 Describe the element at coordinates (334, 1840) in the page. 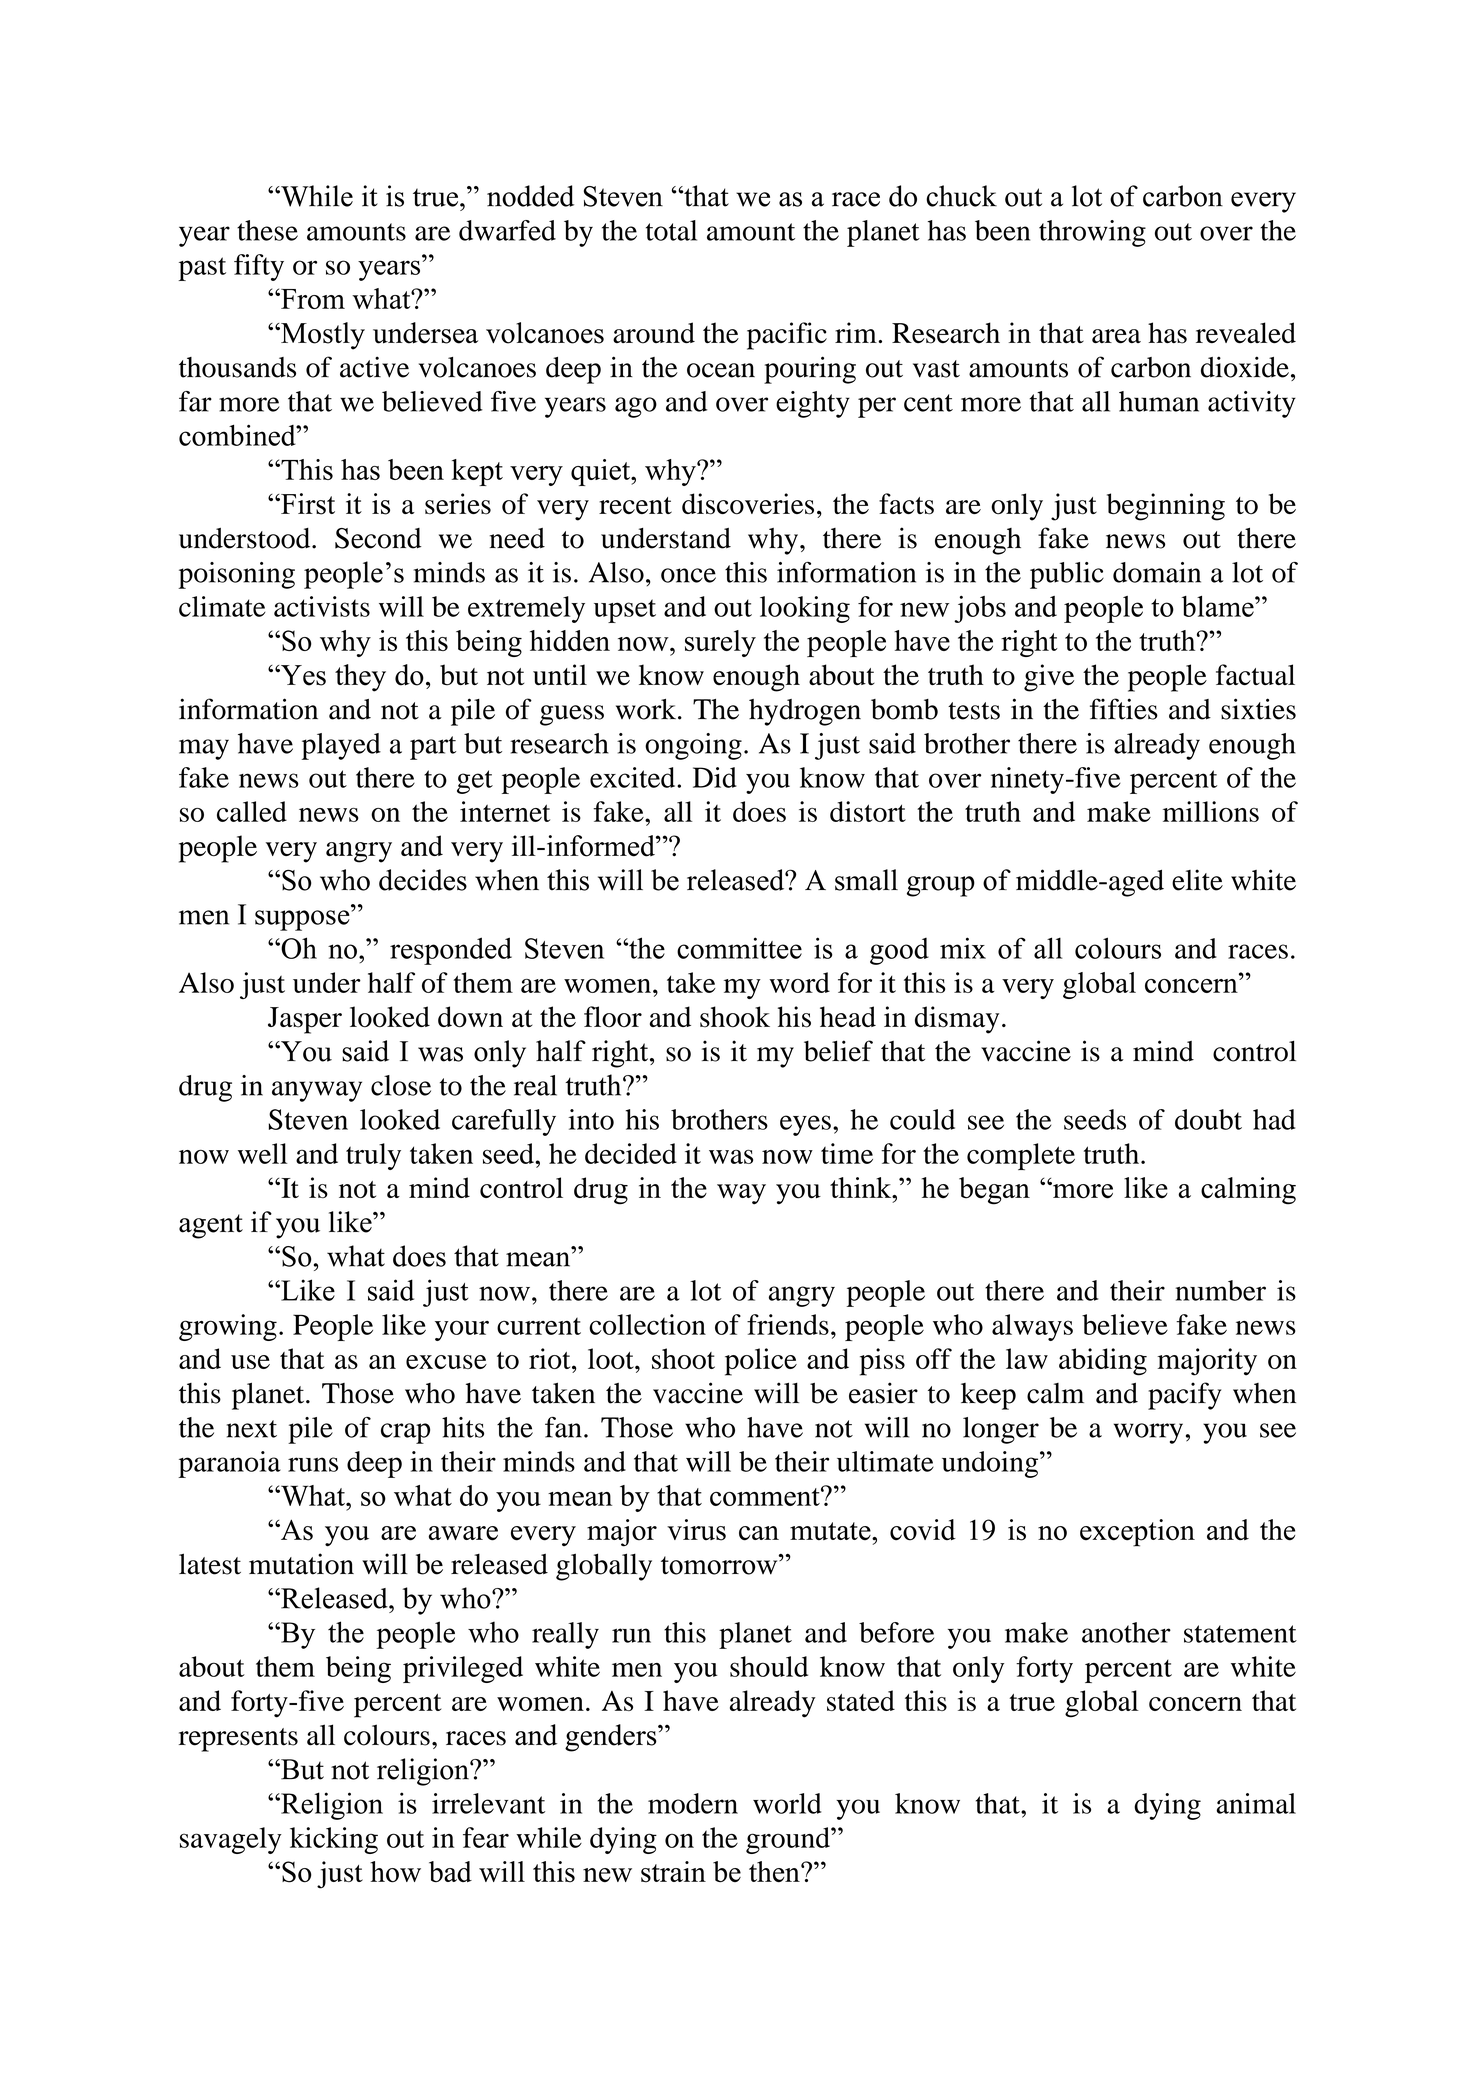

I see `kicking` at that location.
